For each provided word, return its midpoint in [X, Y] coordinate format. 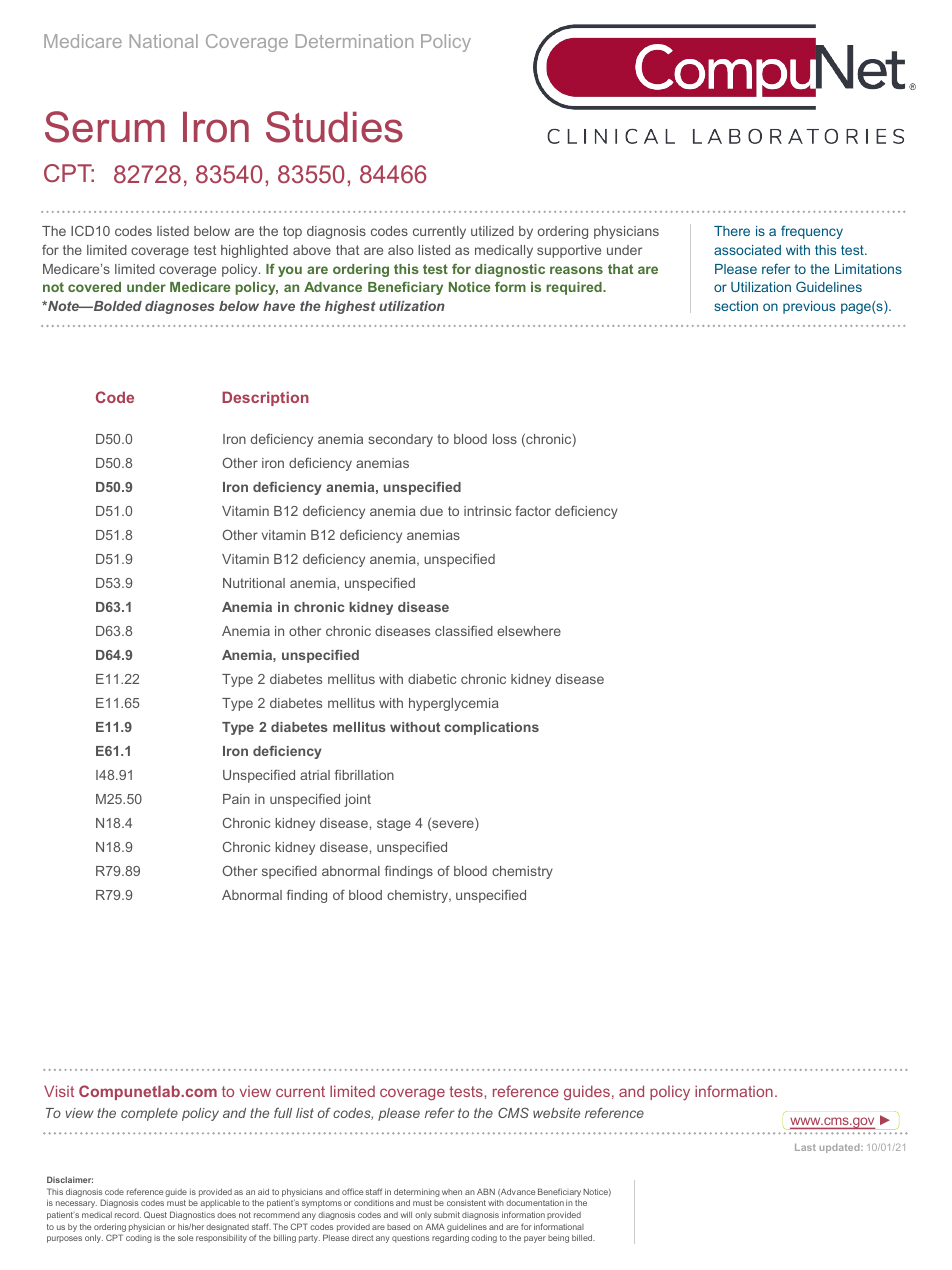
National [164, 41]
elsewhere [529, 631]
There [732, 231]
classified [464, 631]
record [128, 1215]
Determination [354, 41]
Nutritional [254, 583]
